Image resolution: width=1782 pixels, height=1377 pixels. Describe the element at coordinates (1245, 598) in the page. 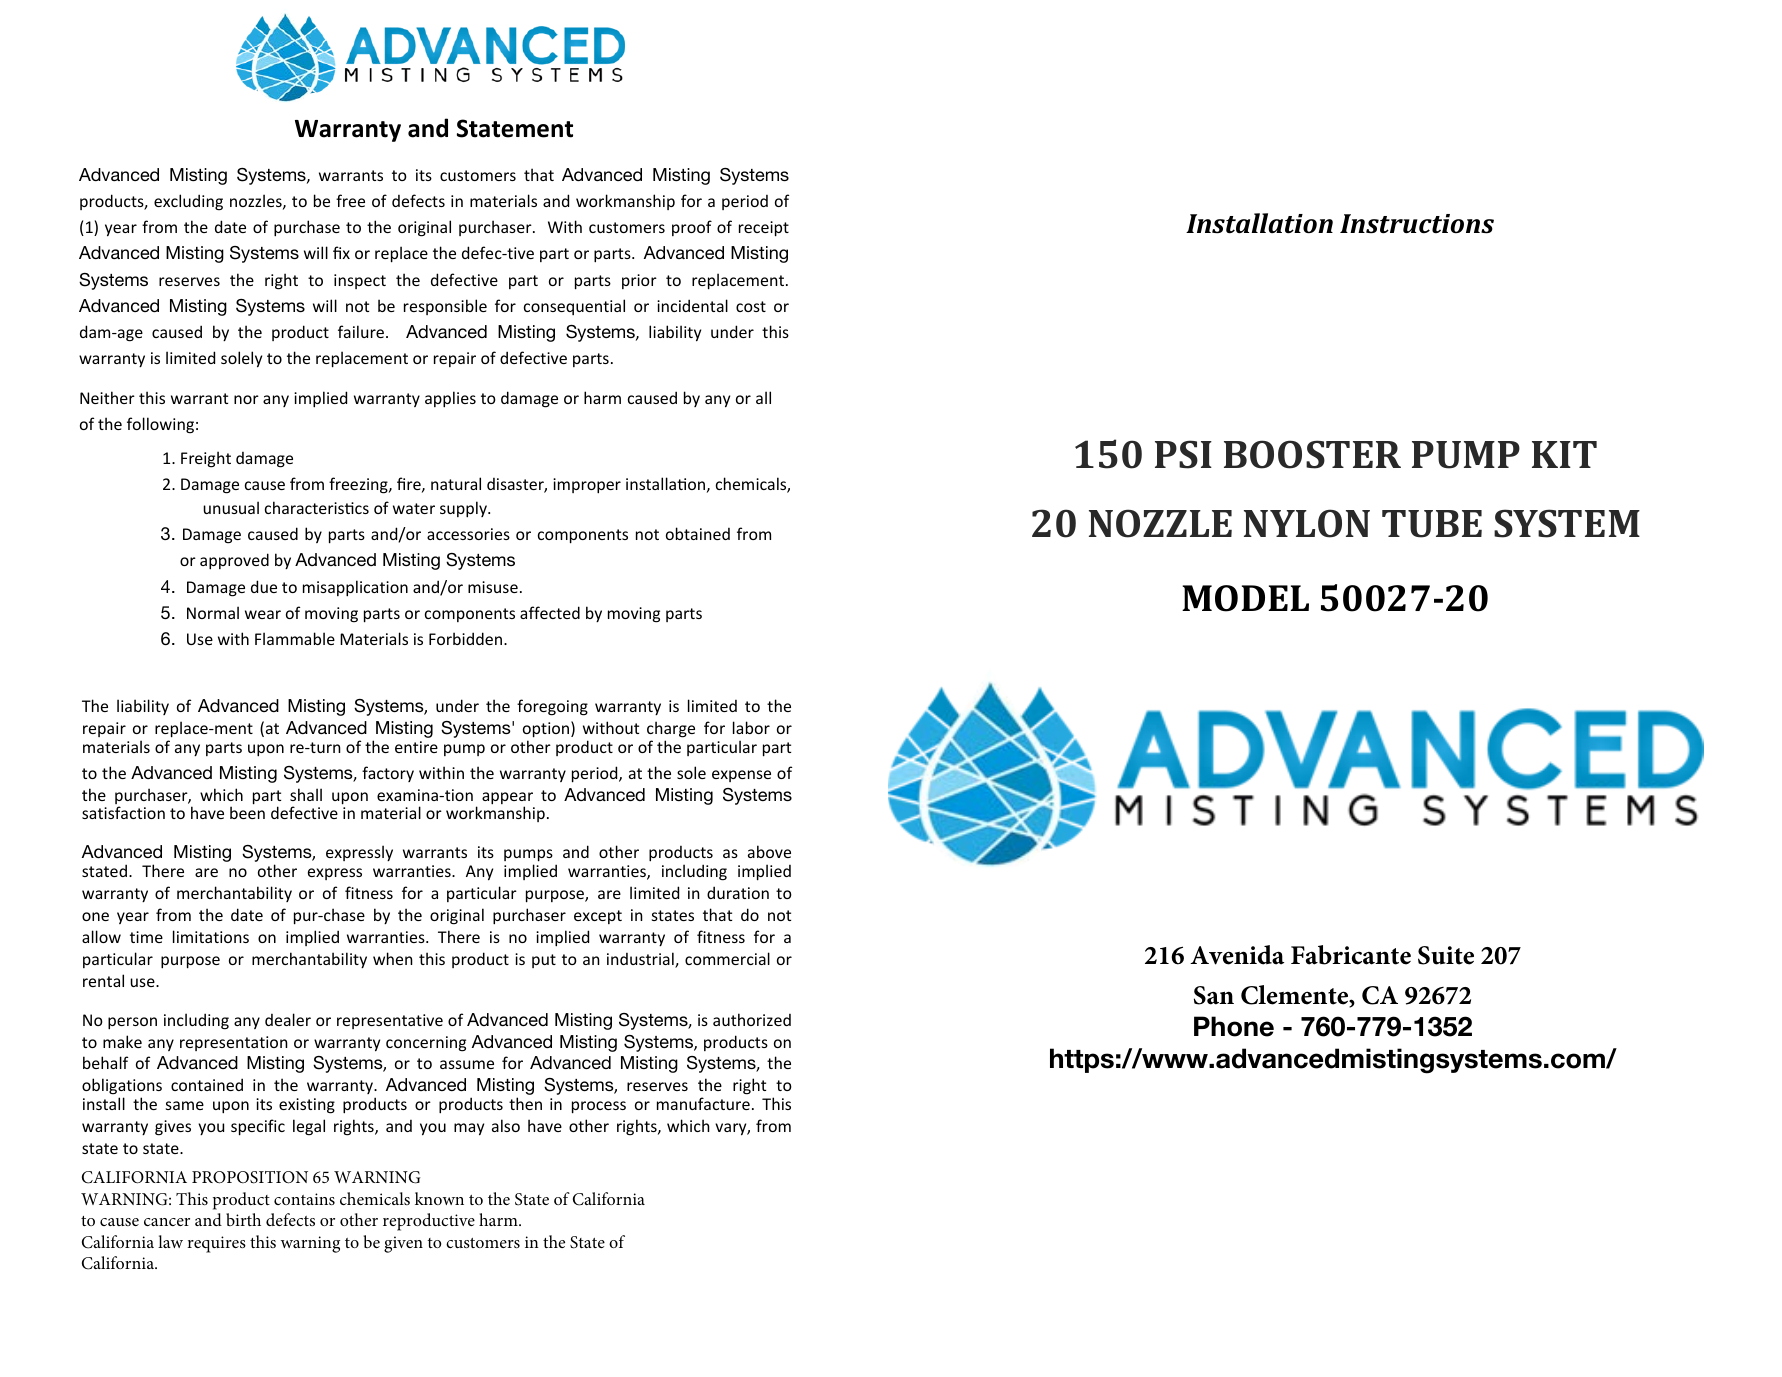

I see `MODEL` at that location.
